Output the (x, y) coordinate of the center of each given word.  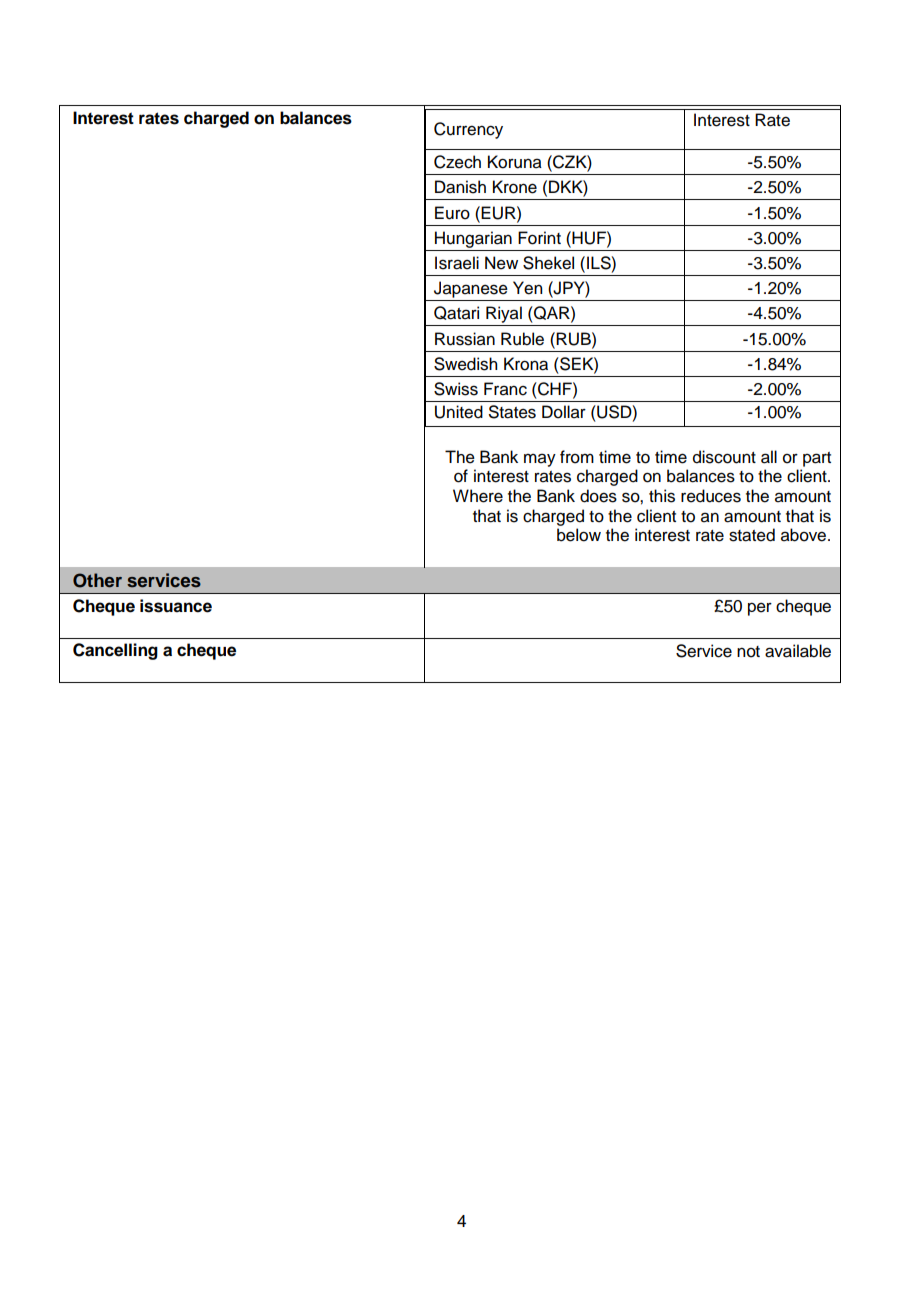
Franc (505, 389)
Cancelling (115, 651)
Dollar (564, 412)
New (501, 263)
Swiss (456, 389)
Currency (468, 130)
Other (97, 580)
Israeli (457, 263)
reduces (711, 496)
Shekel (548, 263)
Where (478, 496)
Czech (457, 162)
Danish (460, 187)
